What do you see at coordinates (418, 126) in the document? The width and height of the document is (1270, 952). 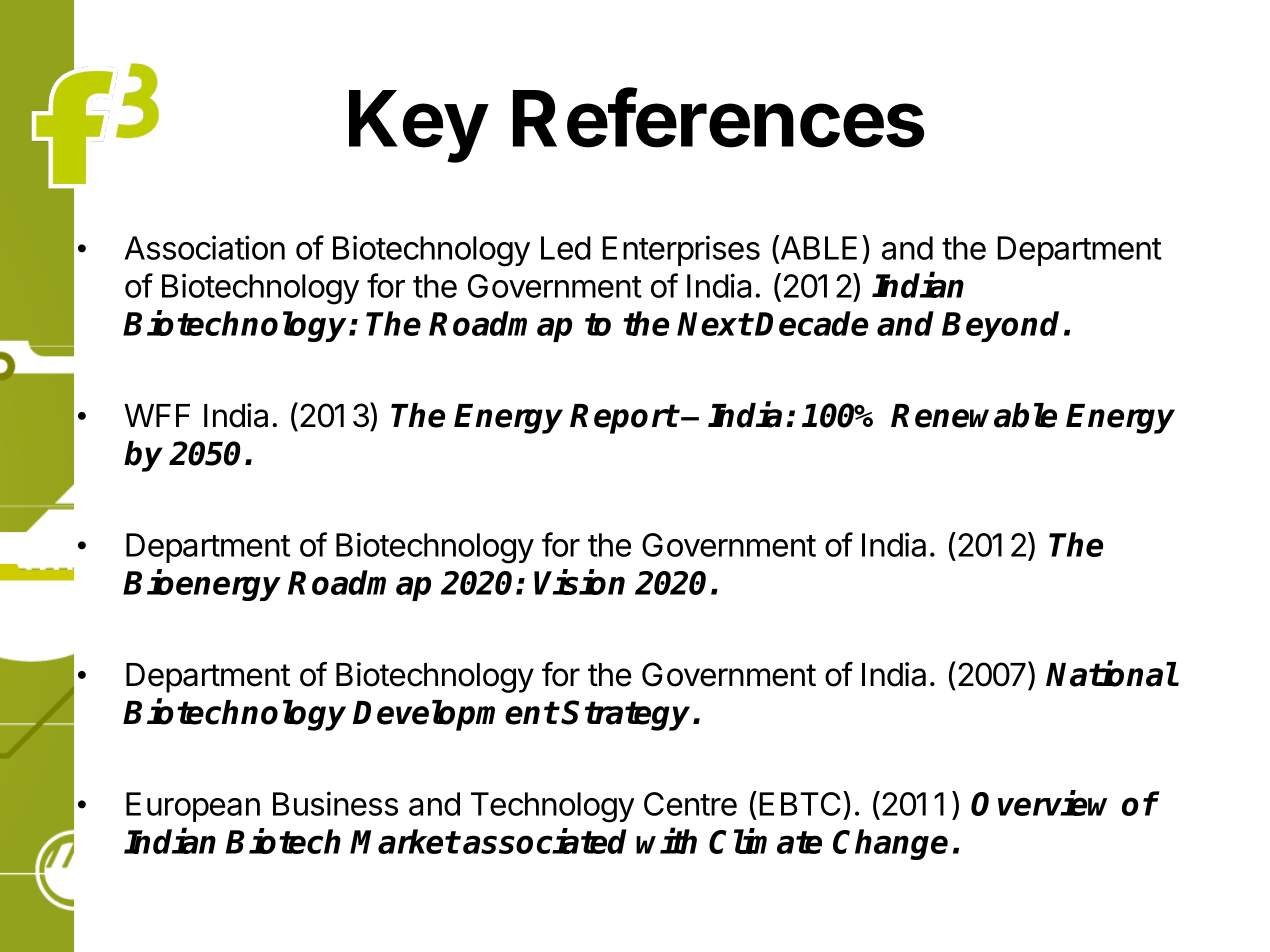 I see `Key` at bounding box center [418, 126].
